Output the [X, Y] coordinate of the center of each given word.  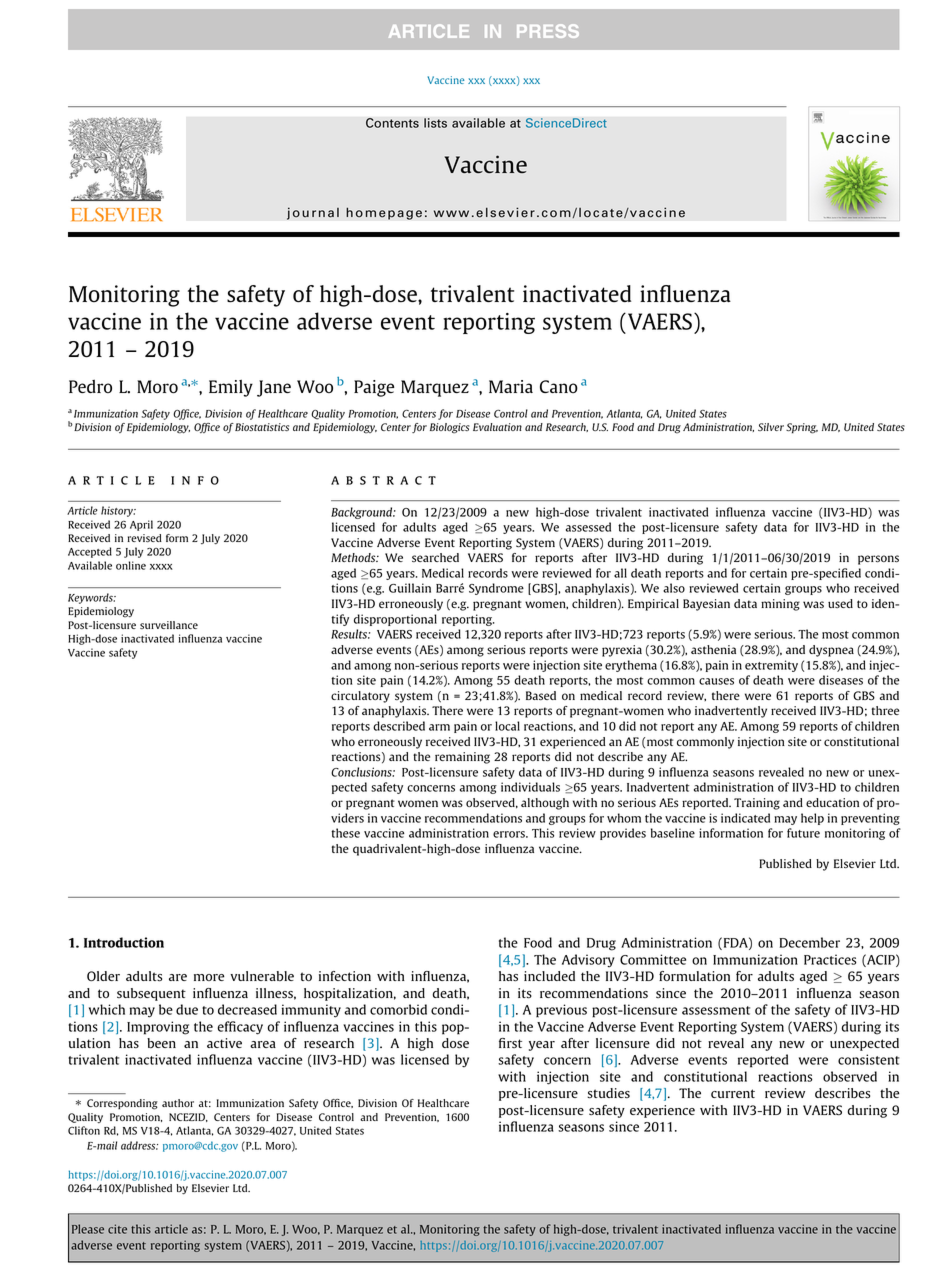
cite [117, 1229]
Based [541, 695]
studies [608, 1093]
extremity [771, 666]
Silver [771, 427]
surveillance [169, 625]
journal [313, 213]
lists [435, 123]
